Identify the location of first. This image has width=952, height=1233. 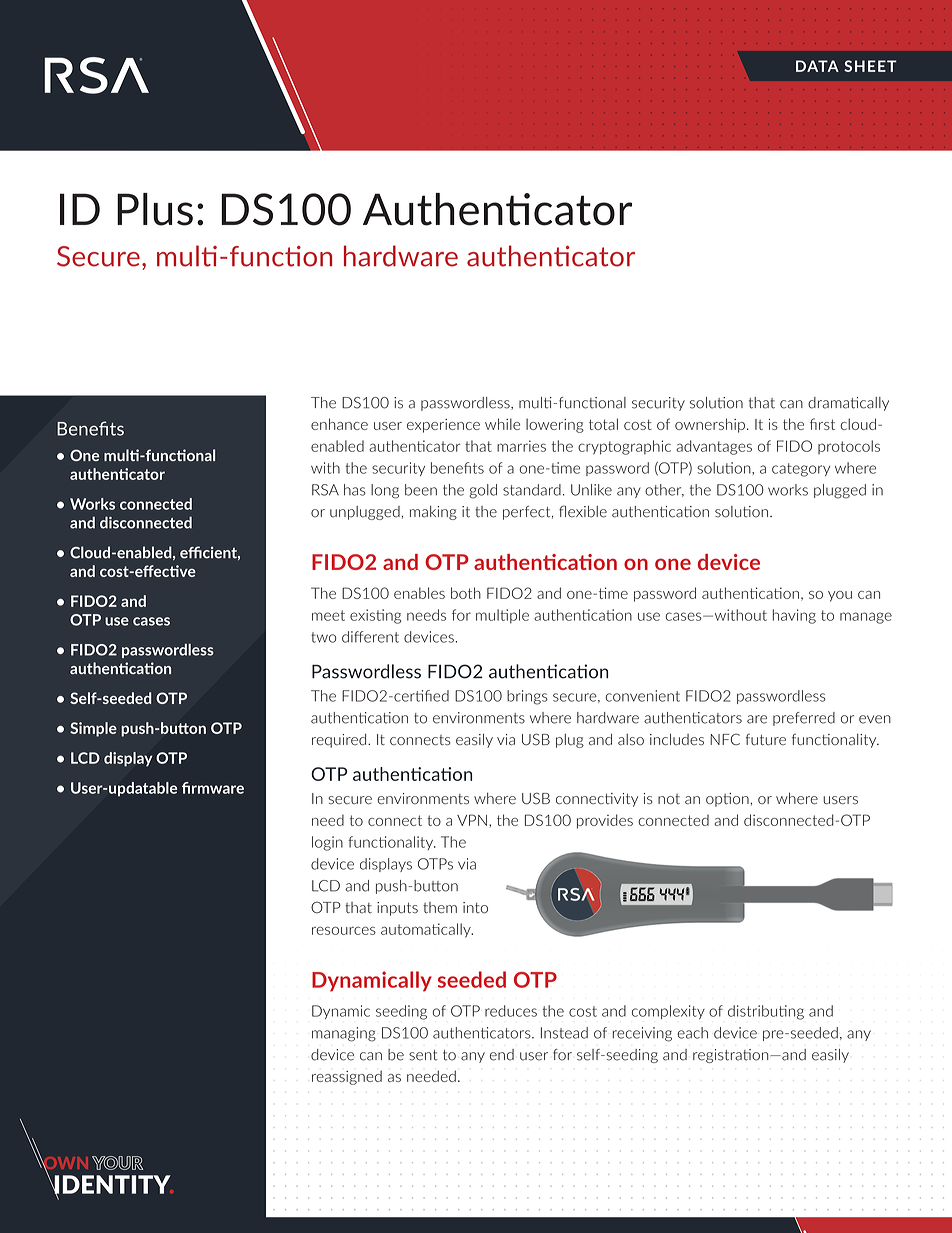
(822, 424).
